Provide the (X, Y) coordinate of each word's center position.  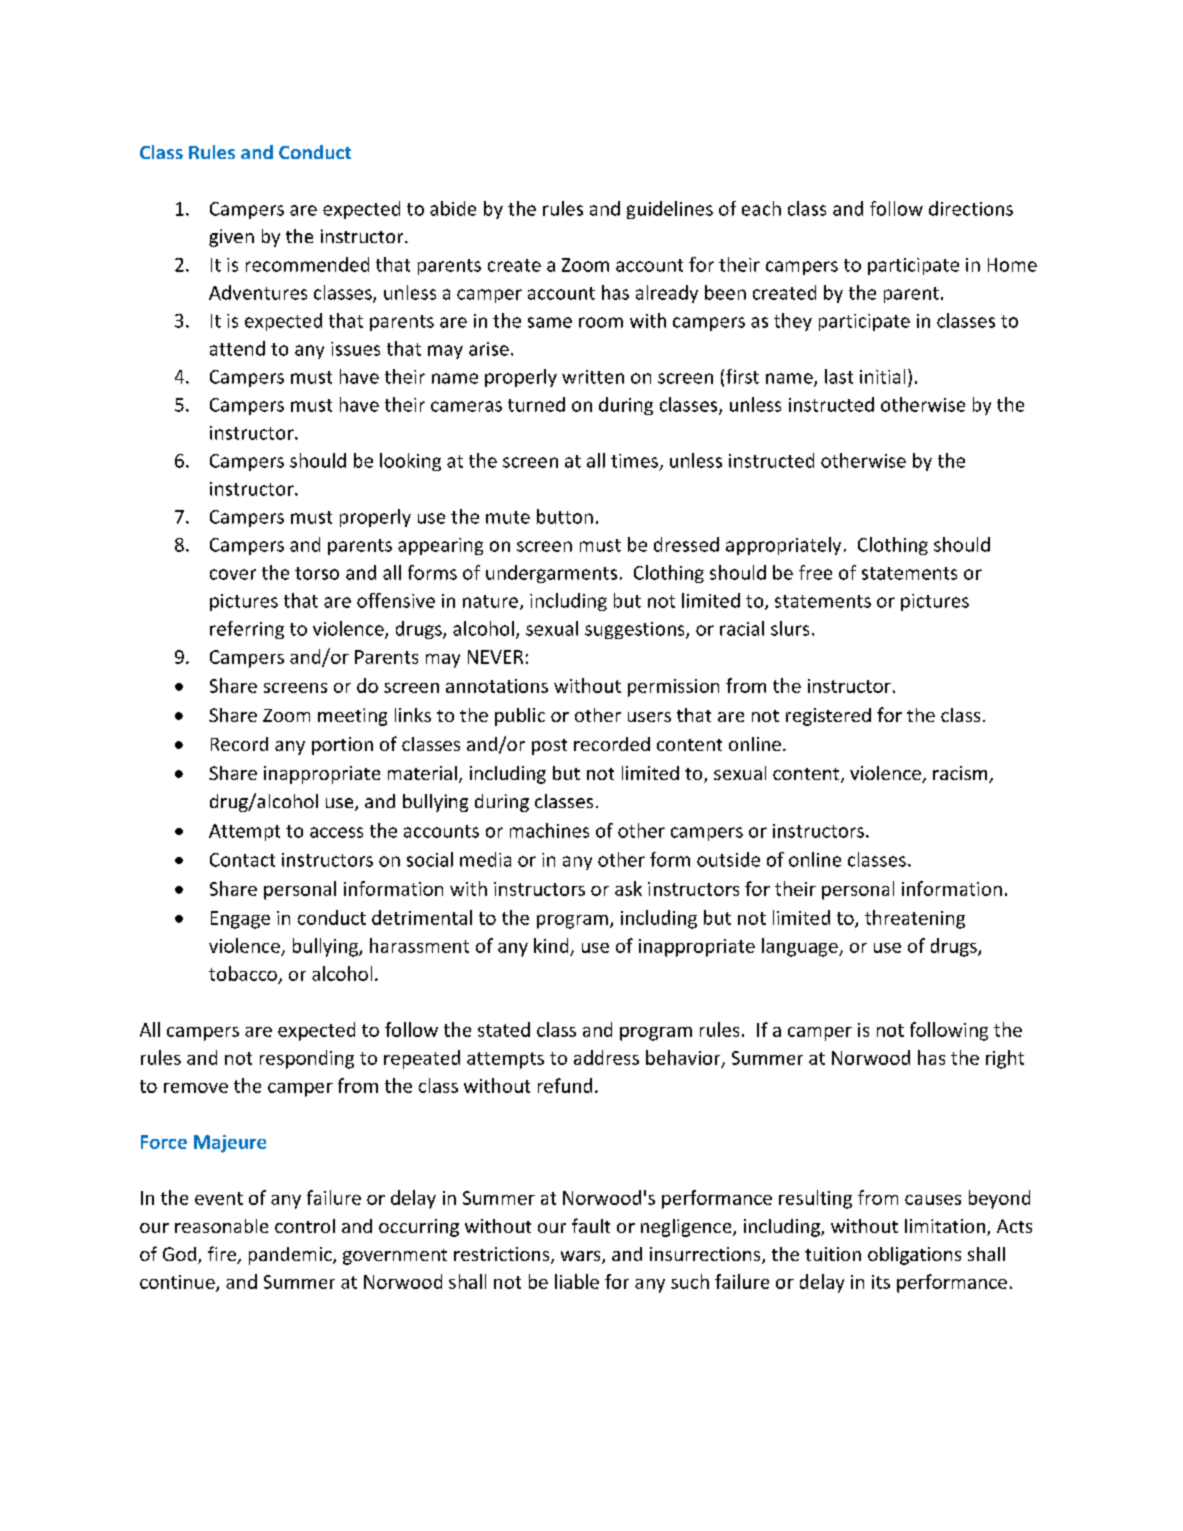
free (815, 572)
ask (628, 888)
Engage (240, 920)
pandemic (291, 1256)
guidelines (670, 210)
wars (582, 1257)
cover (233, 574)
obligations (914, 1256)
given (231, 238)
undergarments (551, 574)
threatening (915, 919)
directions (971, 208)
